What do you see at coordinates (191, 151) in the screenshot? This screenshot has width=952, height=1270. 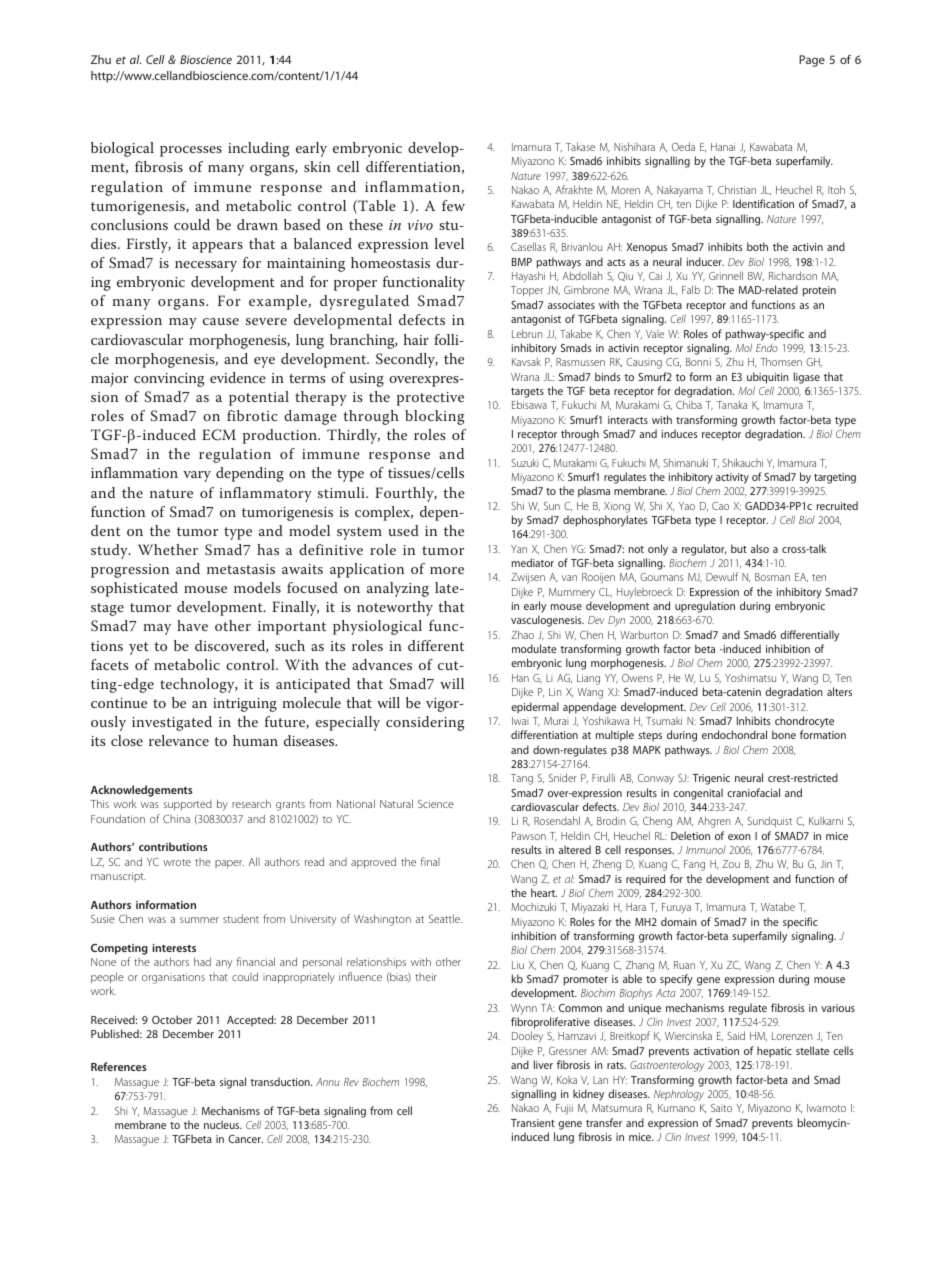 I see `processes` at bounding box center [191, 151].
